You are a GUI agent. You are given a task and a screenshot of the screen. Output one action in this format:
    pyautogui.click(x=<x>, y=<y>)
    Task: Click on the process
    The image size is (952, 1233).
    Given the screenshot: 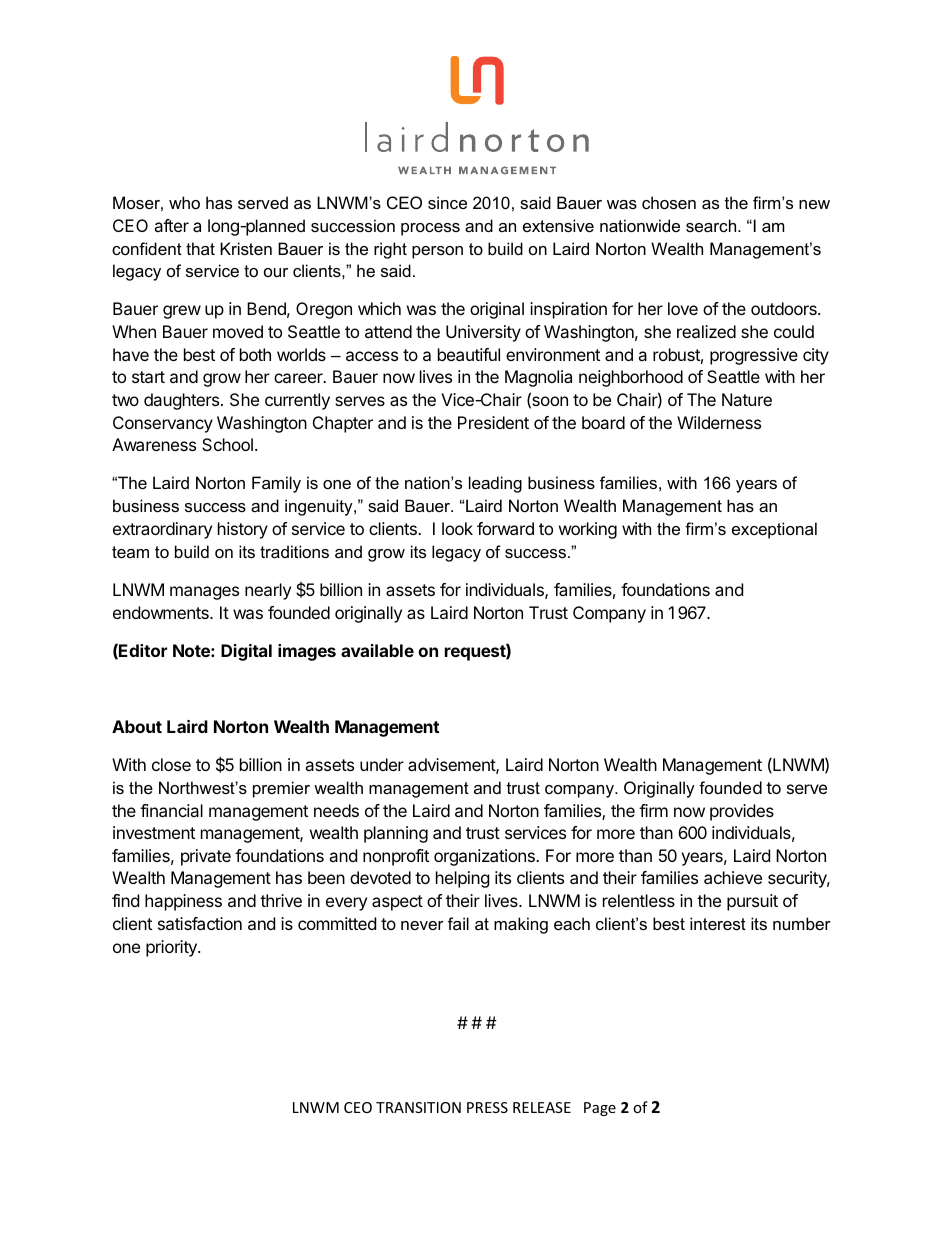 What is the action you would take?
    pyautogui.click(x=430, y=229)
